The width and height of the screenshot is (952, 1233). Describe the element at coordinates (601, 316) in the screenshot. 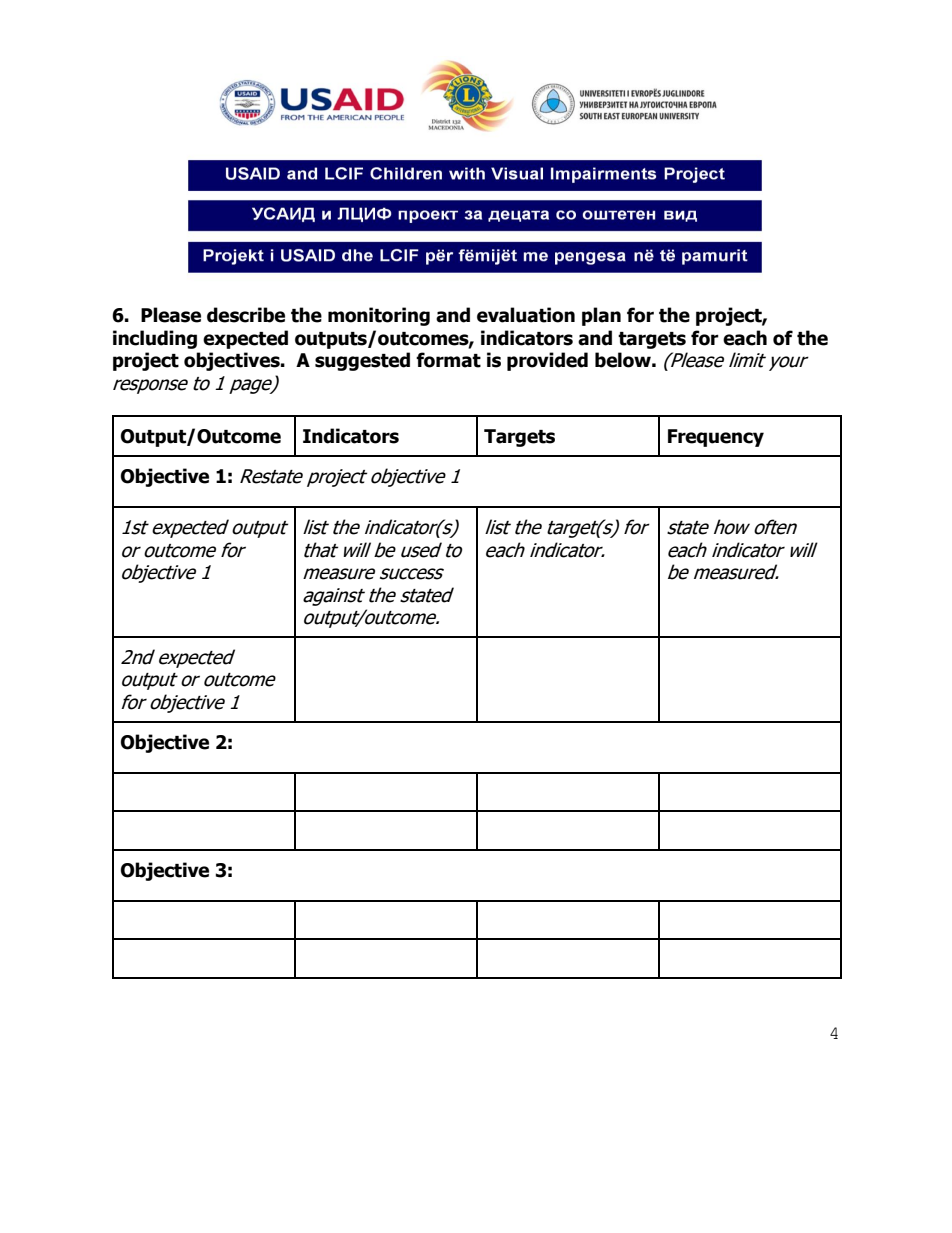

I see `plan` at that location.
